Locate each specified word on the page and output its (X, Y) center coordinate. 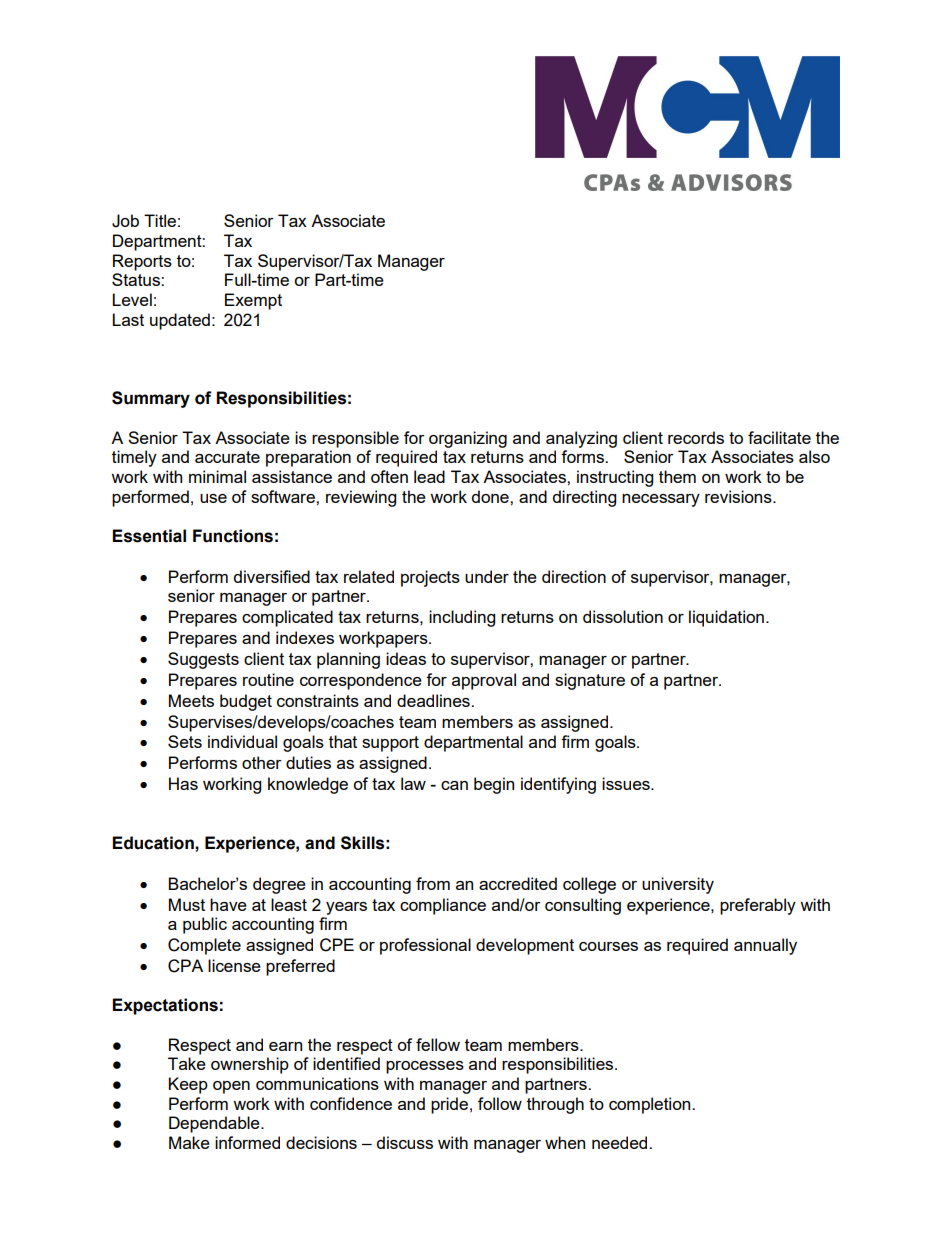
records (696, 437)
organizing (468, 439)
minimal (217, 476)
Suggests (203, 660)
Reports (142, 262)
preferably (758, 906)
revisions (739, 496)
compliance (443, 906)
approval (484, 681)
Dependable (215, 1124)
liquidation (726, 618)
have (228, 904)
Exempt (253, 301)
